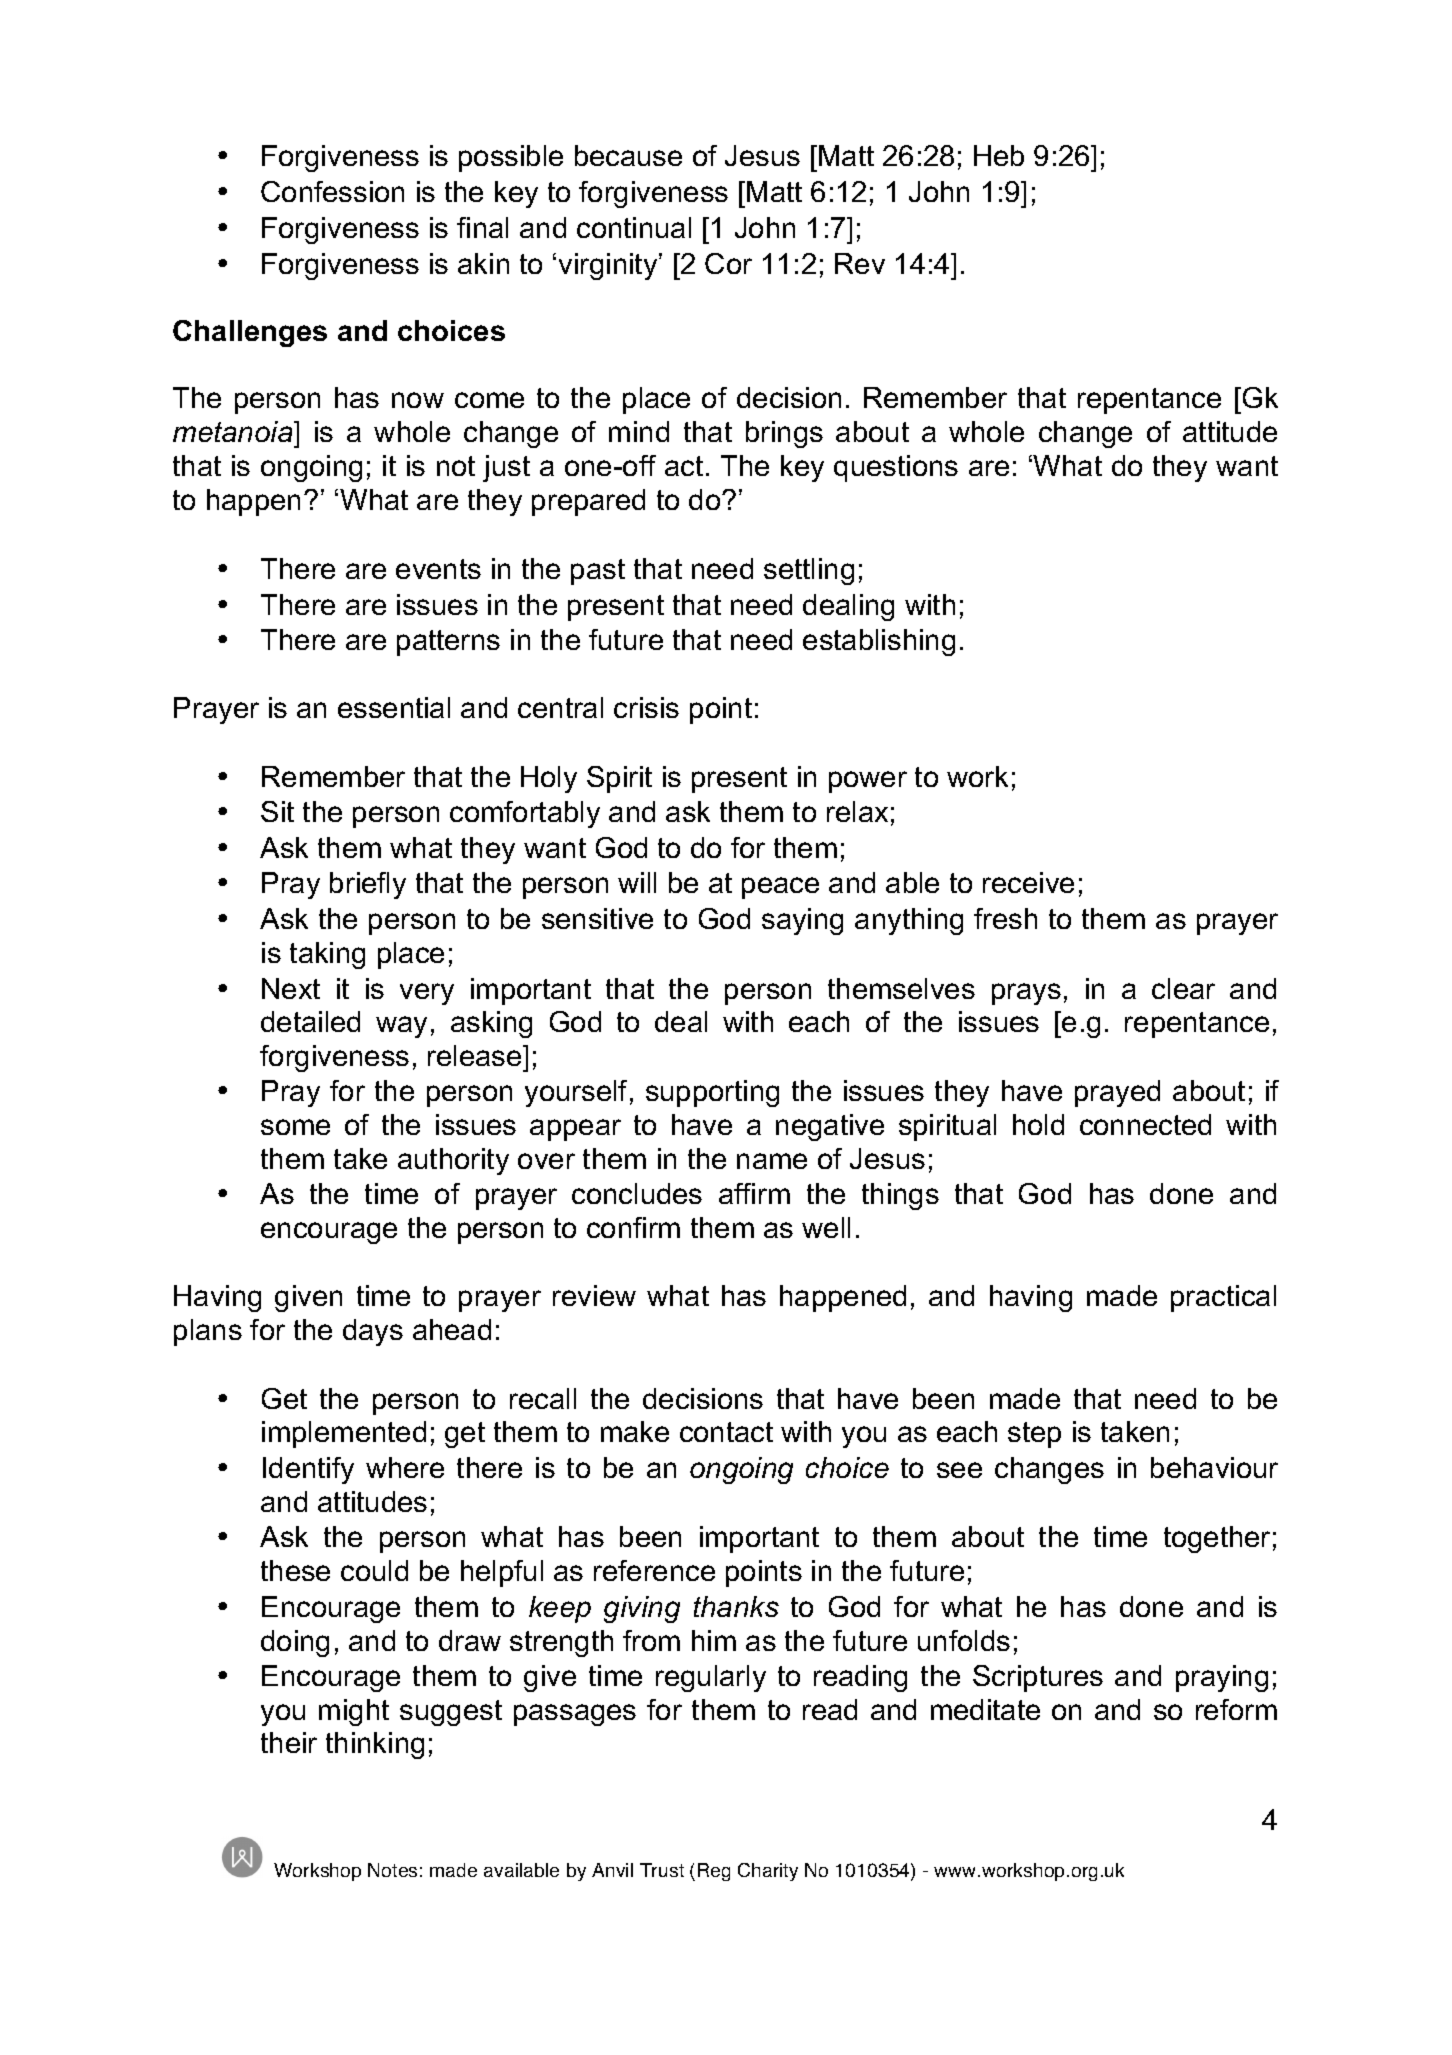 This image has width=1452, height=2055. I want to click on Confession, so click(332, 191).
